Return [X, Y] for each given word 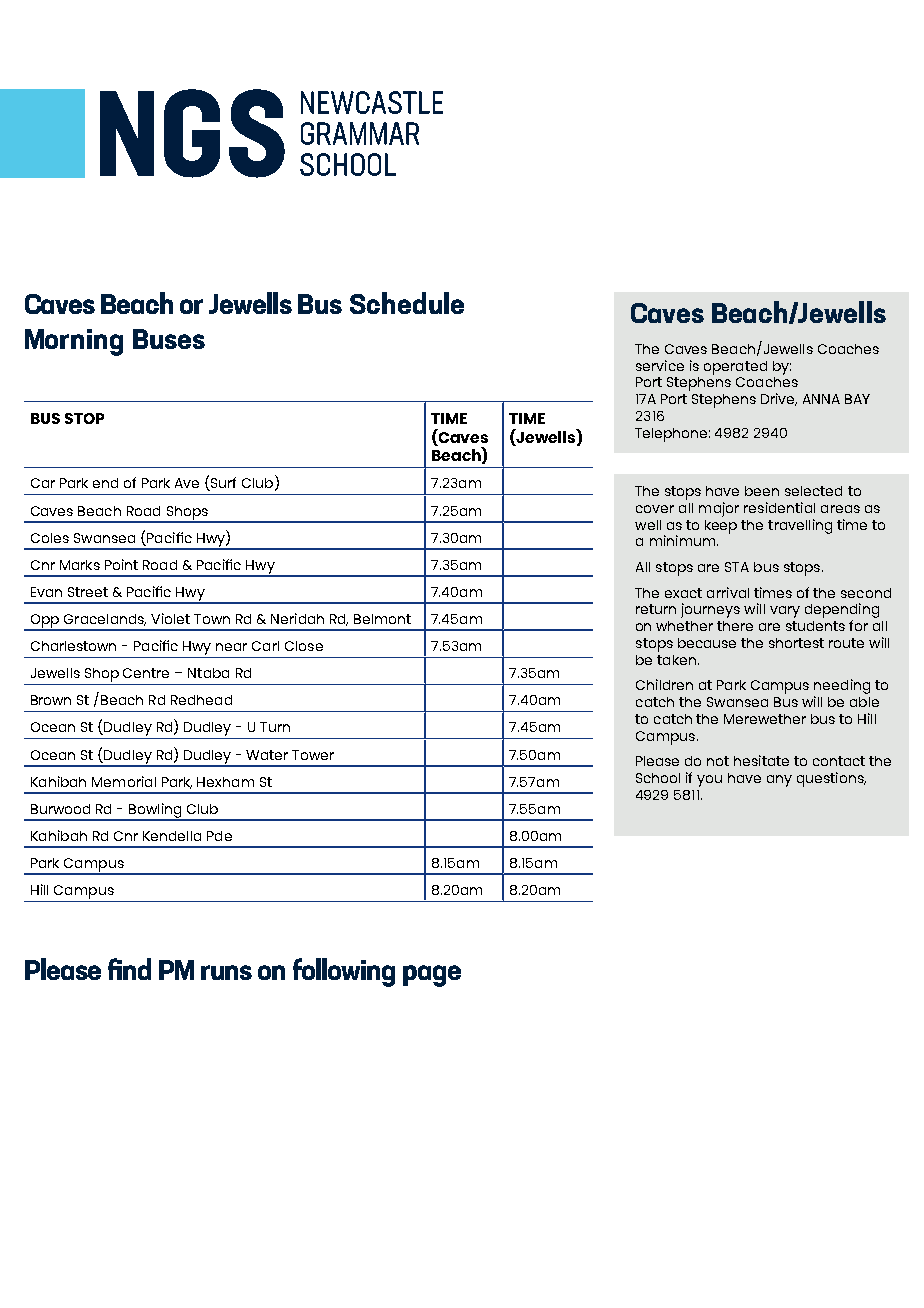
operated [735, 368]
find [129, 969]
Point [121, 564]
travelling [800, 526]
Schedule [407, 303]
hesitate [761, 760]
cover [655, 509]
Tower [313, 755]
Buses [169, 339]
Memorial [124, 781]
